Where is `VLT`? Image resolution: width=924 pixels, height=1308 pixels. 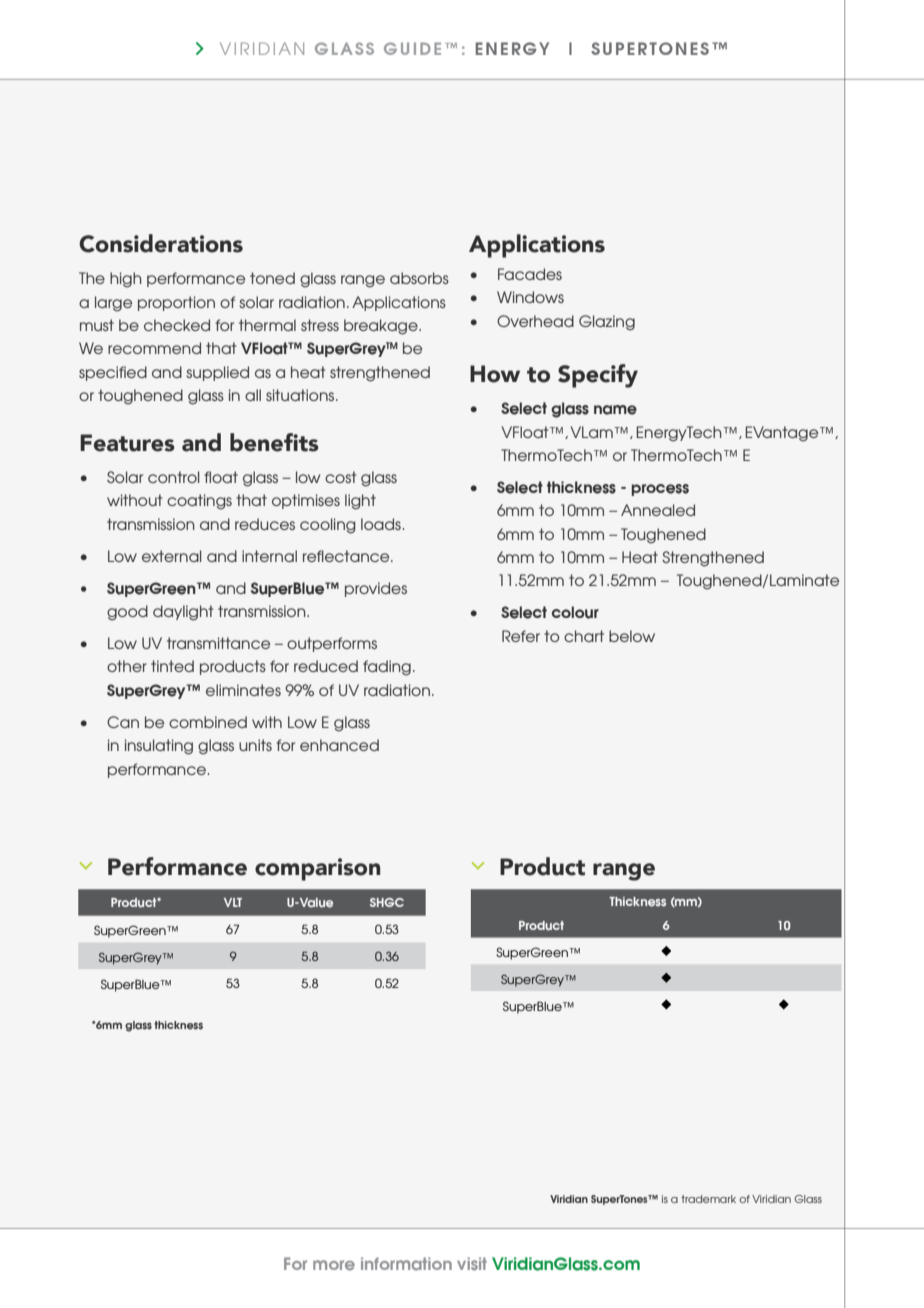 VLT is located at coordinates (233, 902).
